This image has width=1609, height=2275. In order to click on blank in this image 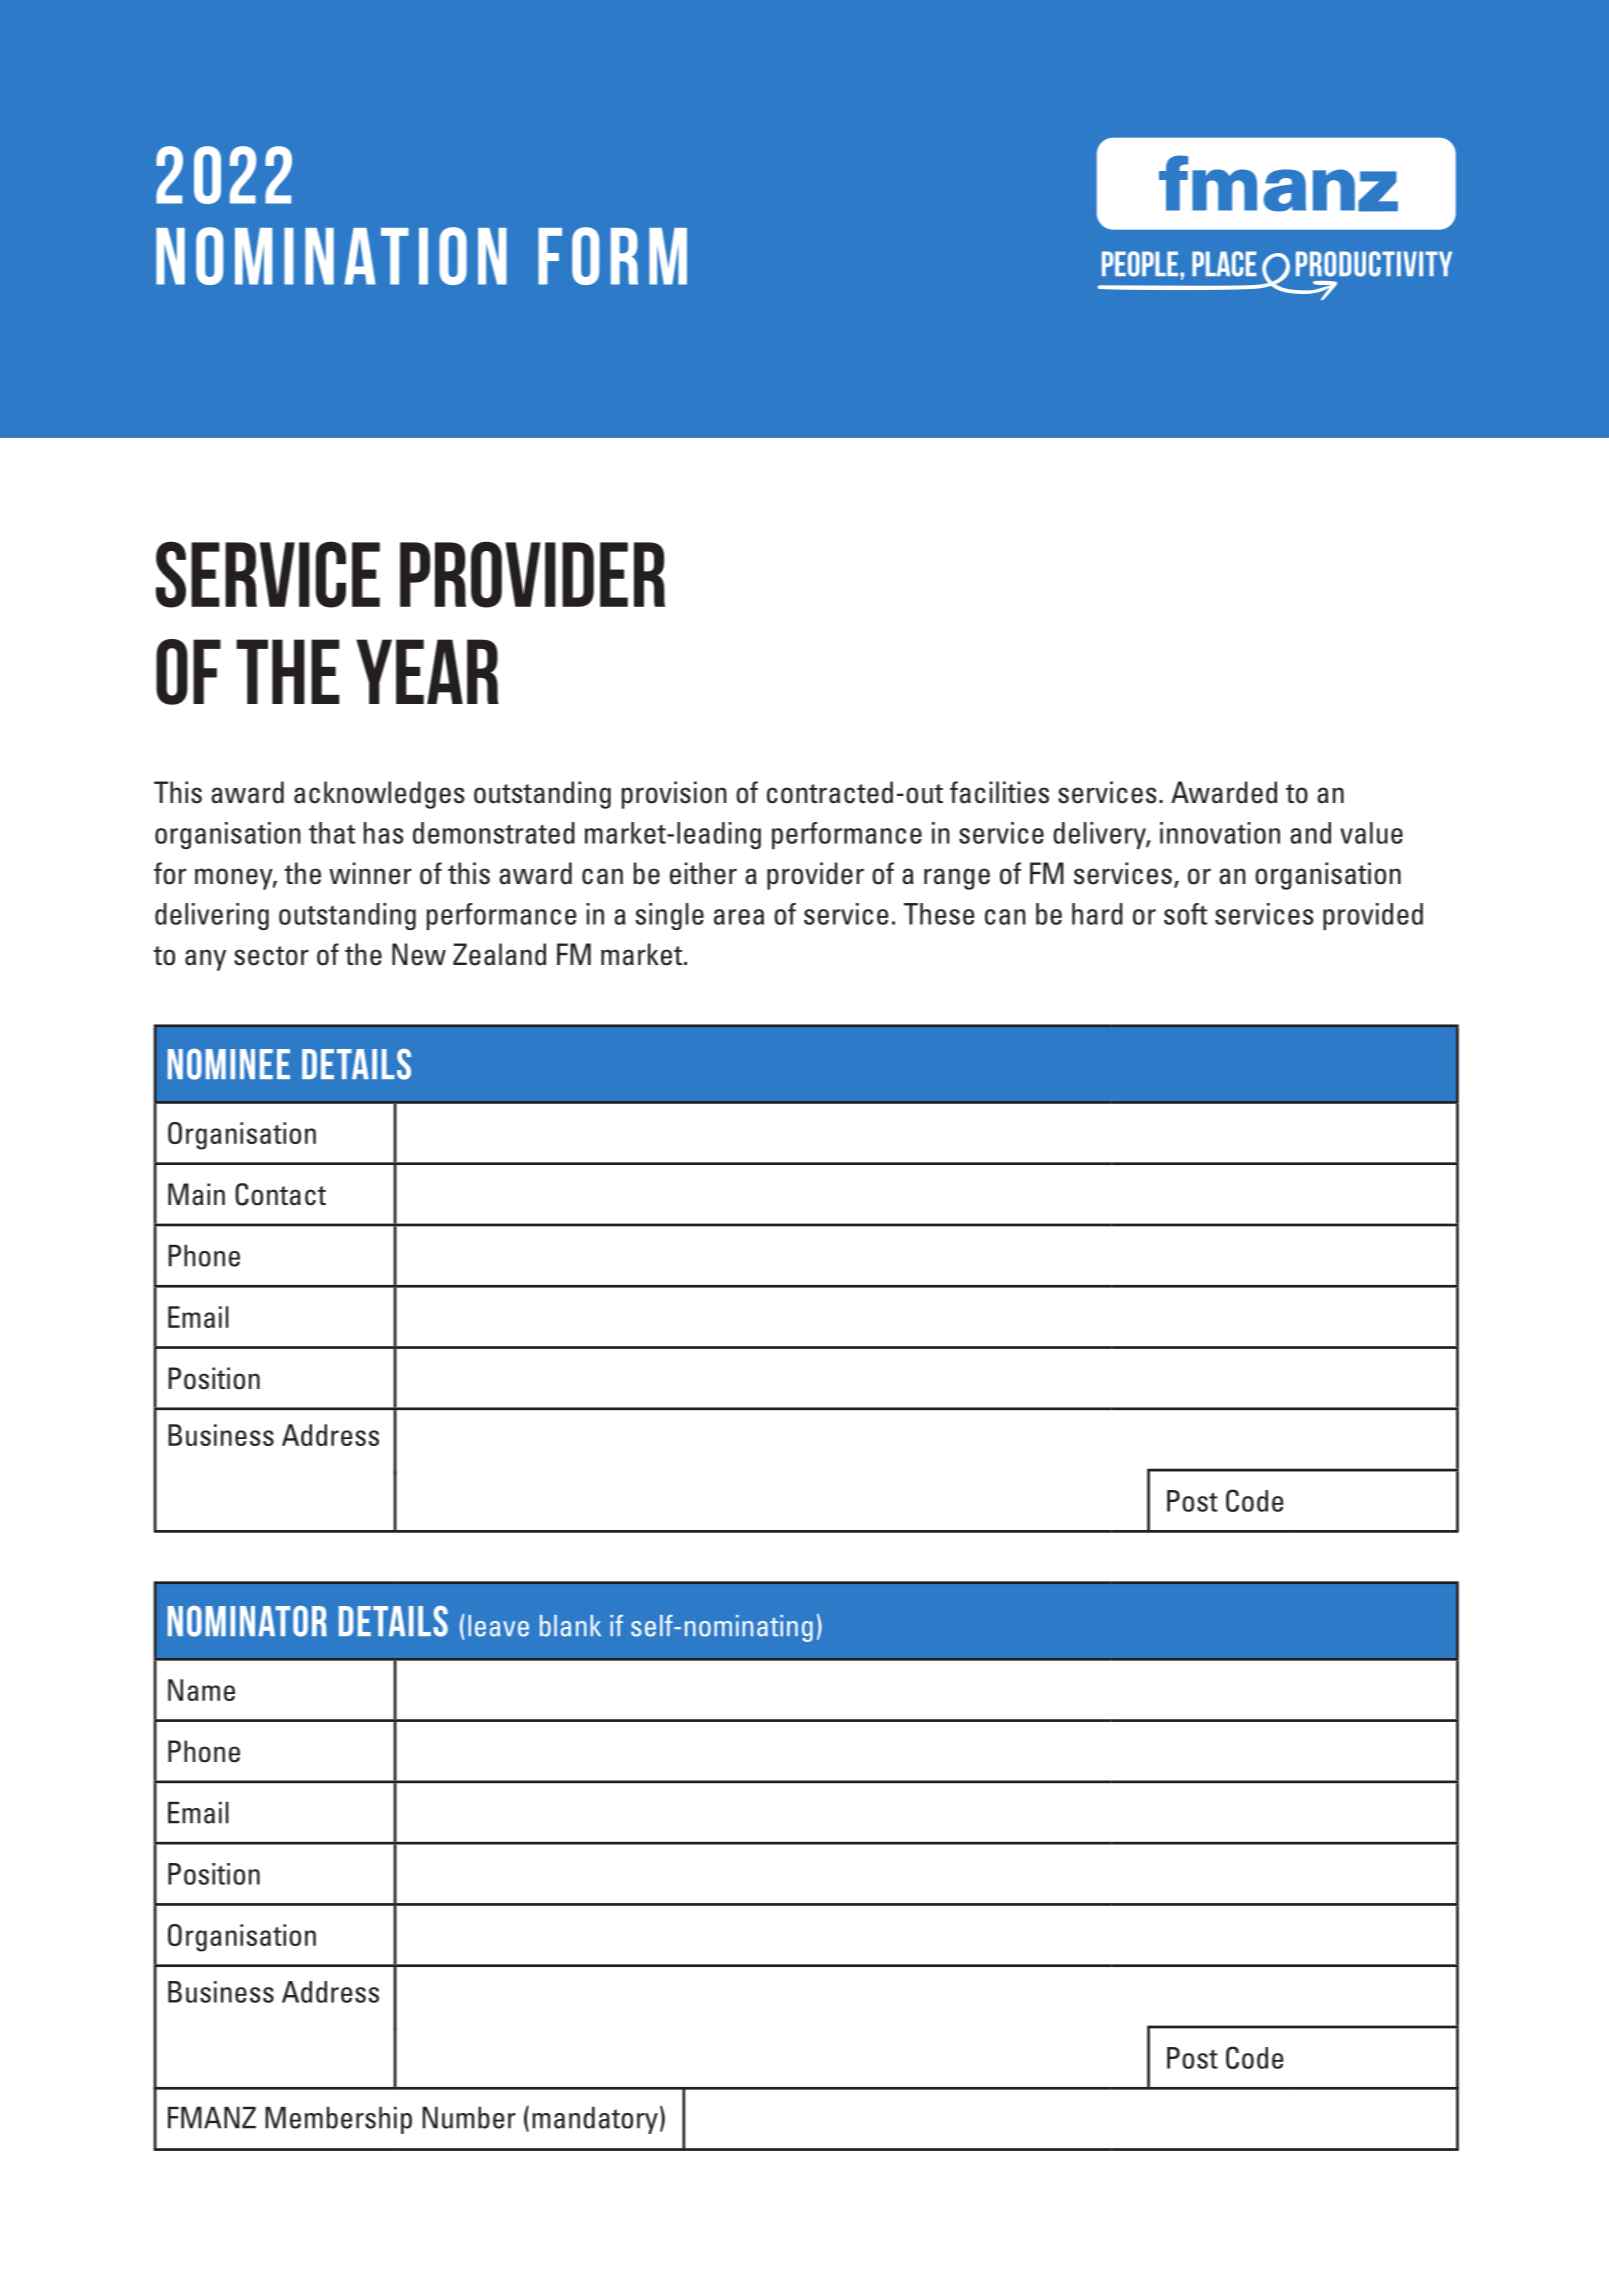, I will do `click(570, 1626)`.
